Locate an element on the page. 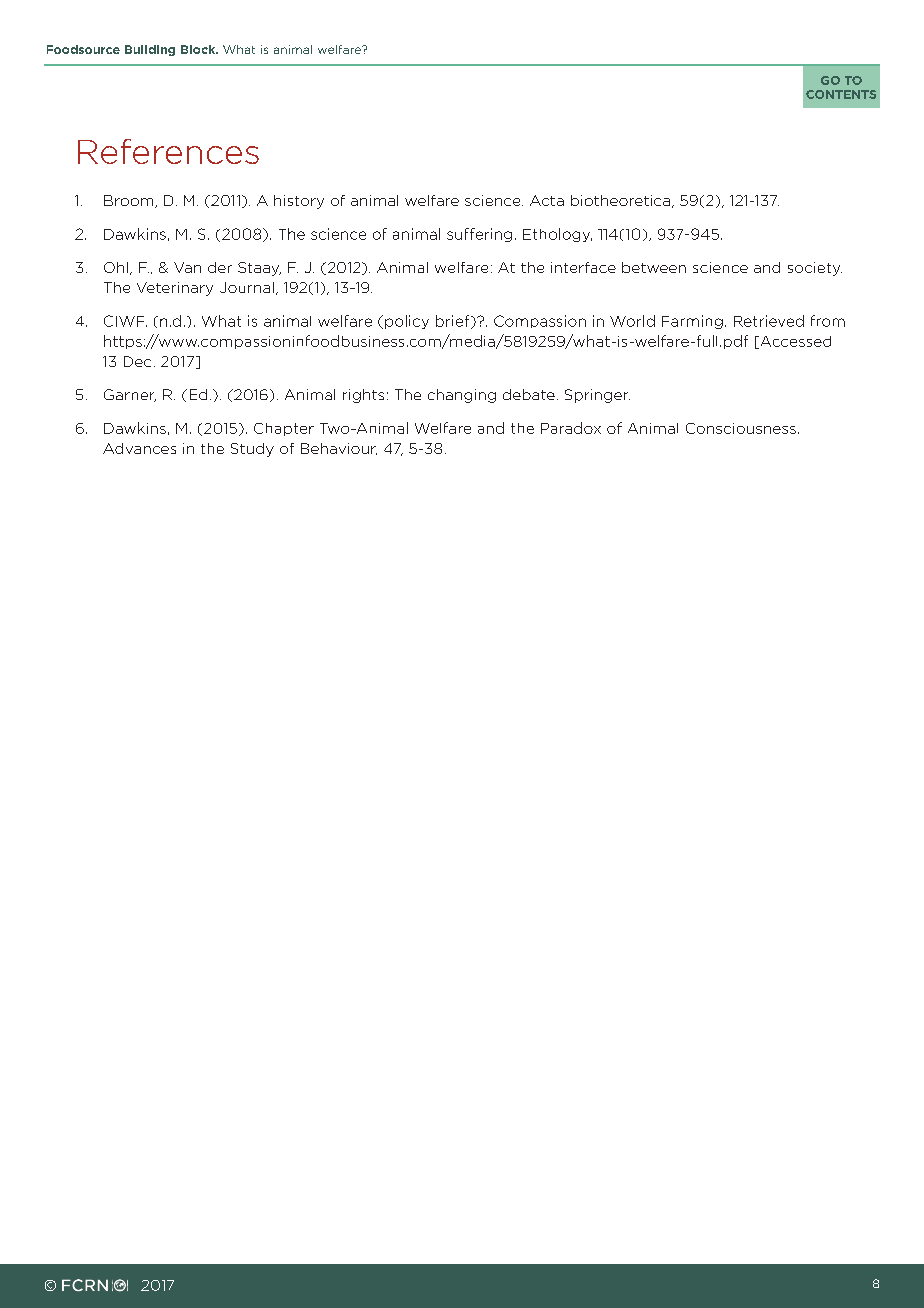 The height and width of the image is (1308, 924). CONTENTS is located at coordinates (841, 94).
